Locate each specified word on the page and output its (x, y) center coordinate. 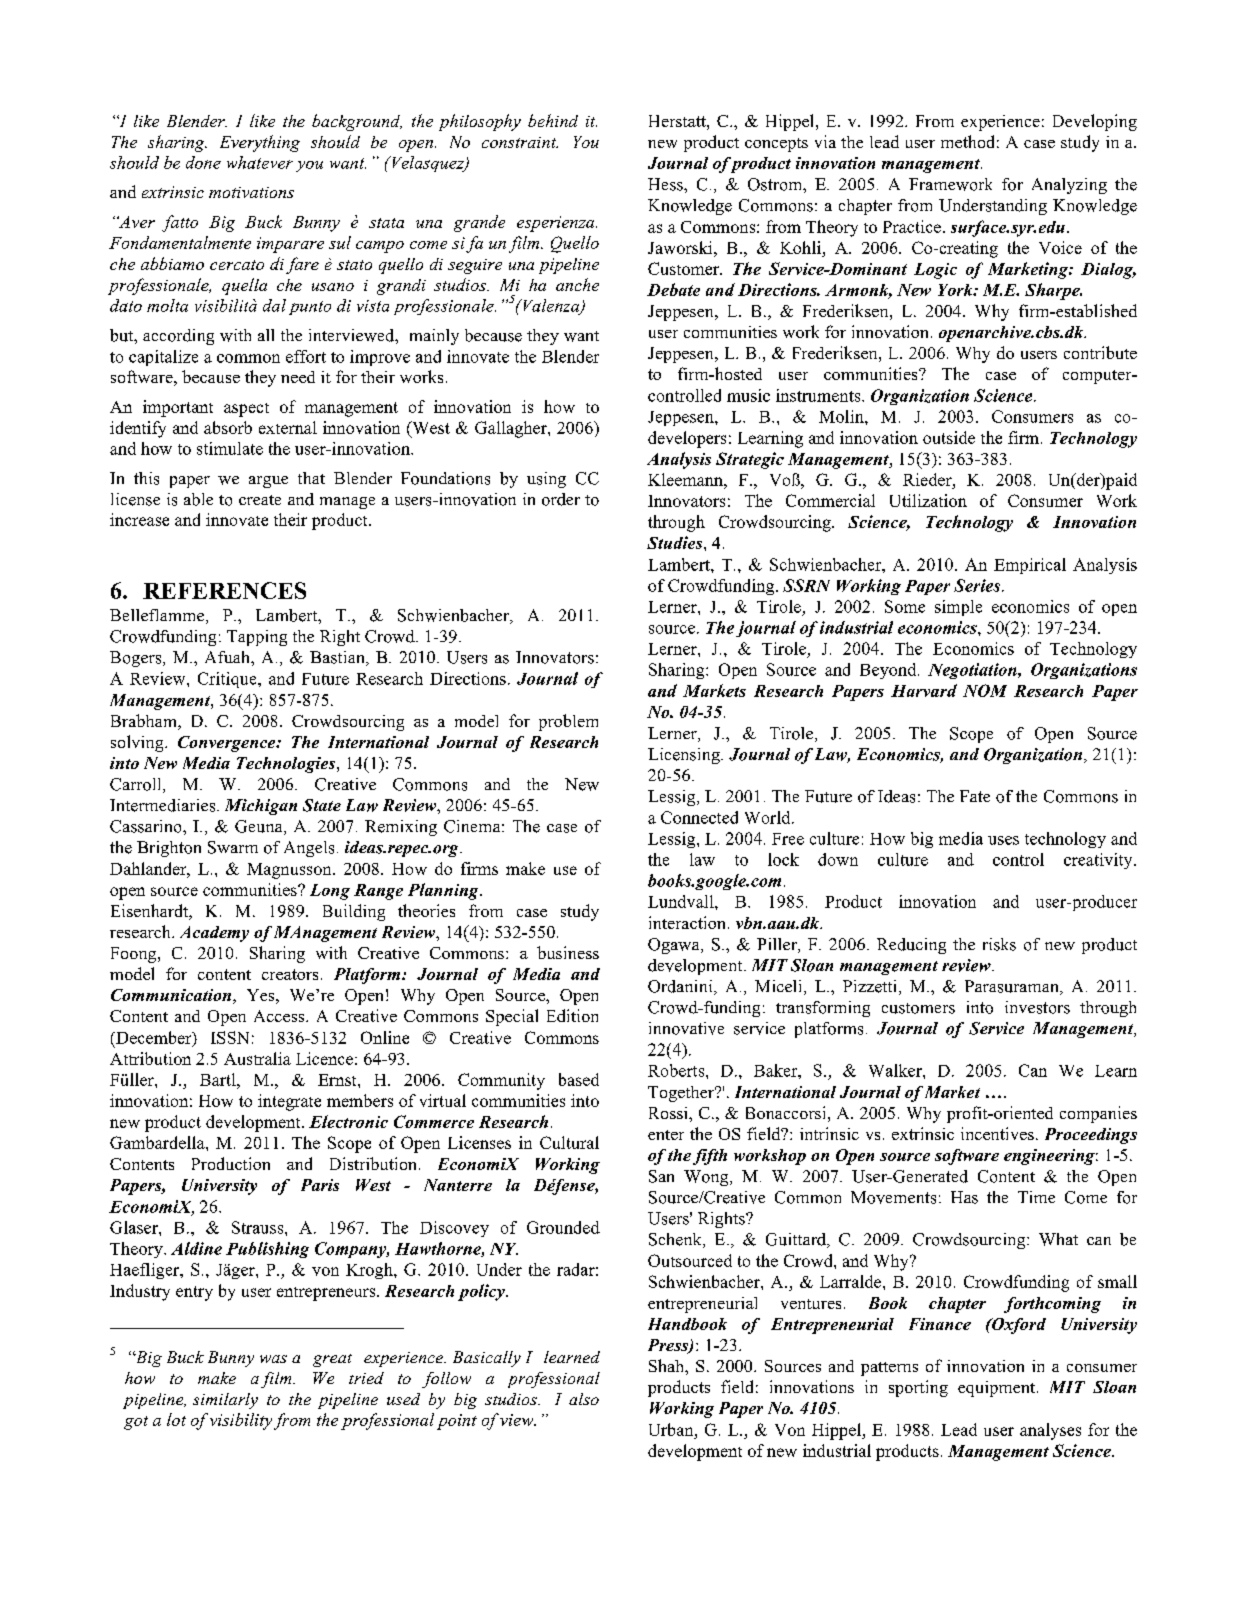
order (561, 499)
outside (949, 437)
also (584, 1399)
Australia (257, 1058)
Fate (975, 796)
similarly (225, 1401)
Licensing (685, 756)
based (579, 1079)
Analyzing (1069, 186)
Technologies (287, 765)
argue (268, 482)
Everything (260, 143)
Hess (666, 184)
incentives (997, 1133)
